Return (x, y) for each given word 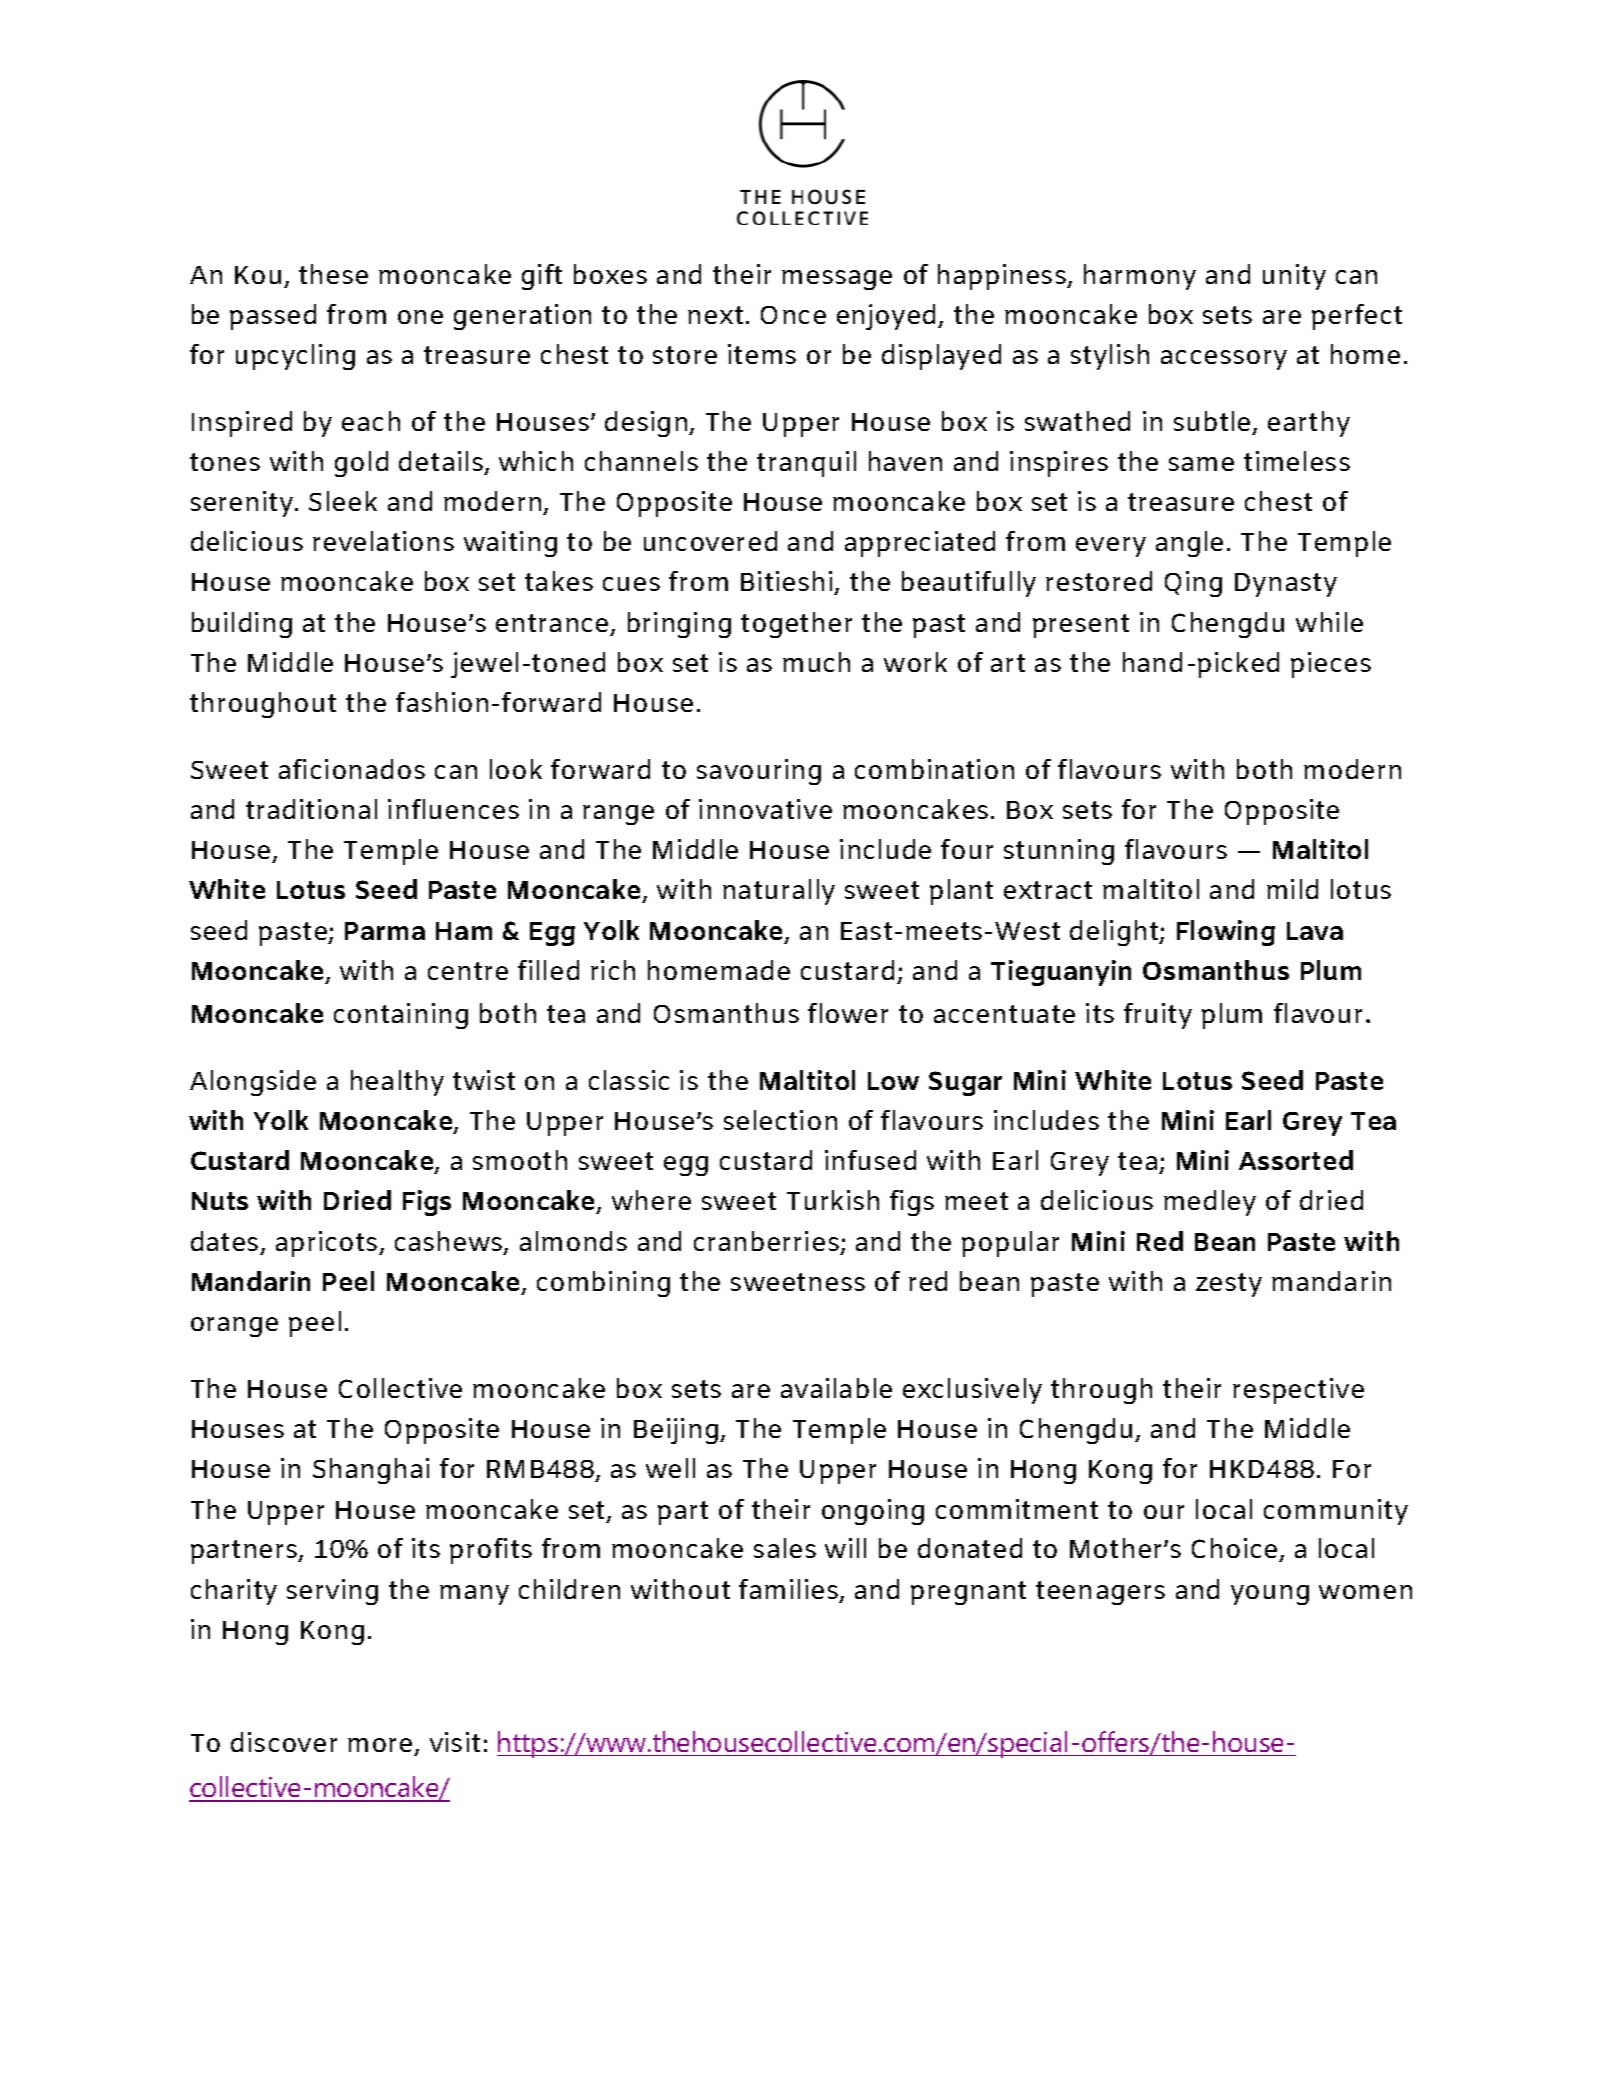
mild (1292, 889)
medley (1210, 1203)
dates (224, 1241)
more (380, 1745)
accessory (1224, 360)
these (333, 274)
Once (793, 315)
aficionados (352, 769)
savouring (759, 772)
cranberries (766, 1241)
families (788, 1589)
